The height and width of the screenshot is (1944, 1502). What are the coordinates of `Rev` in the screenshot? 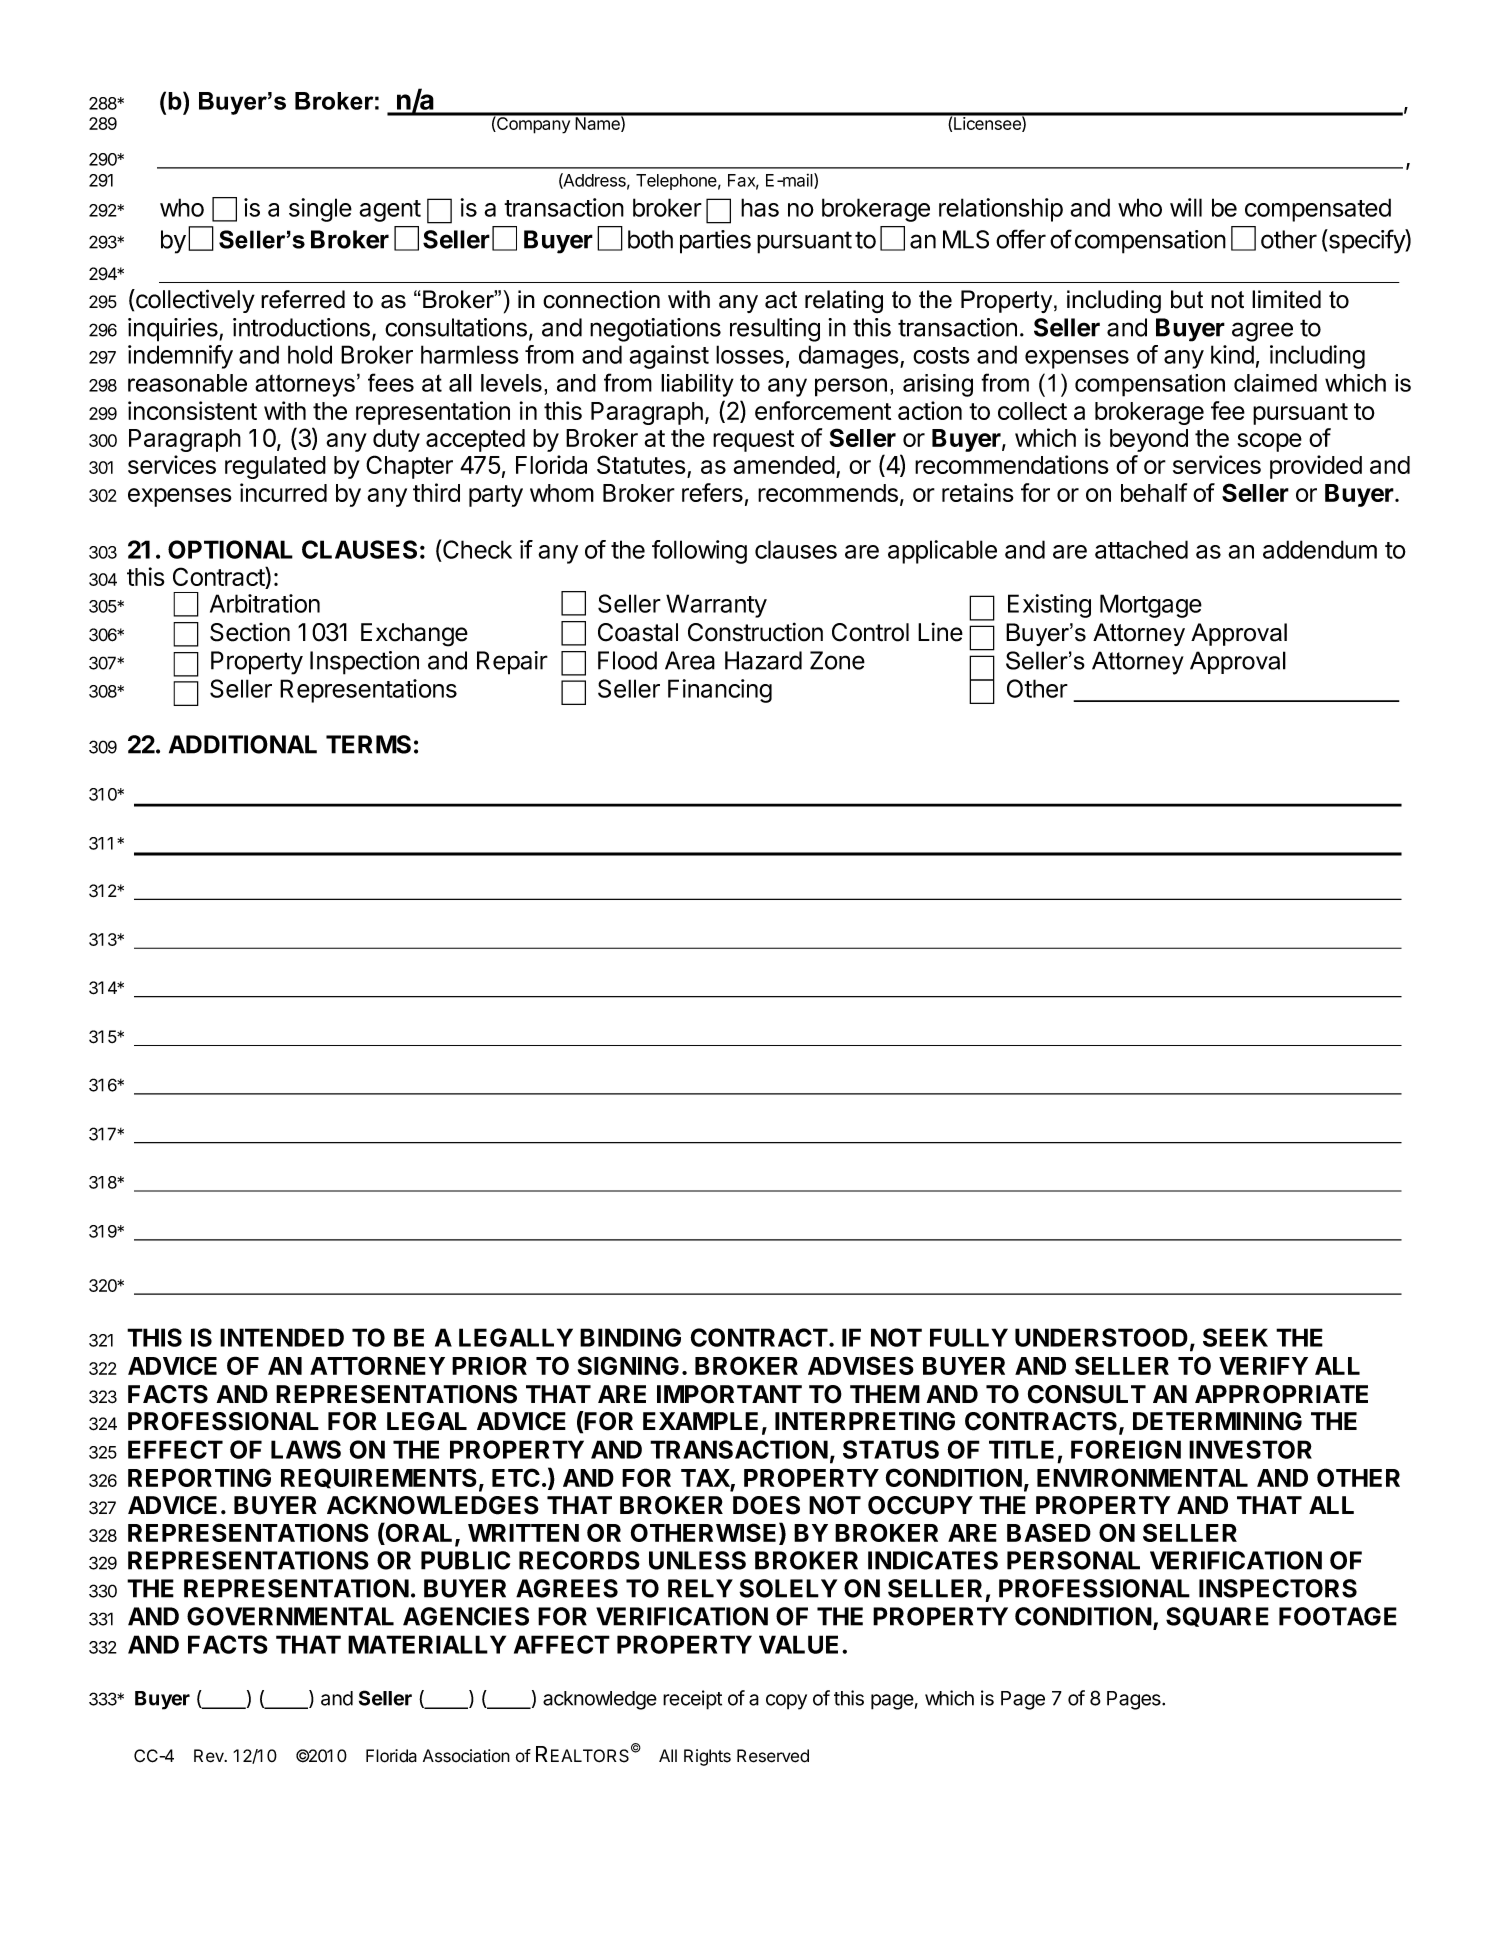 It's located at (210, 1756).
